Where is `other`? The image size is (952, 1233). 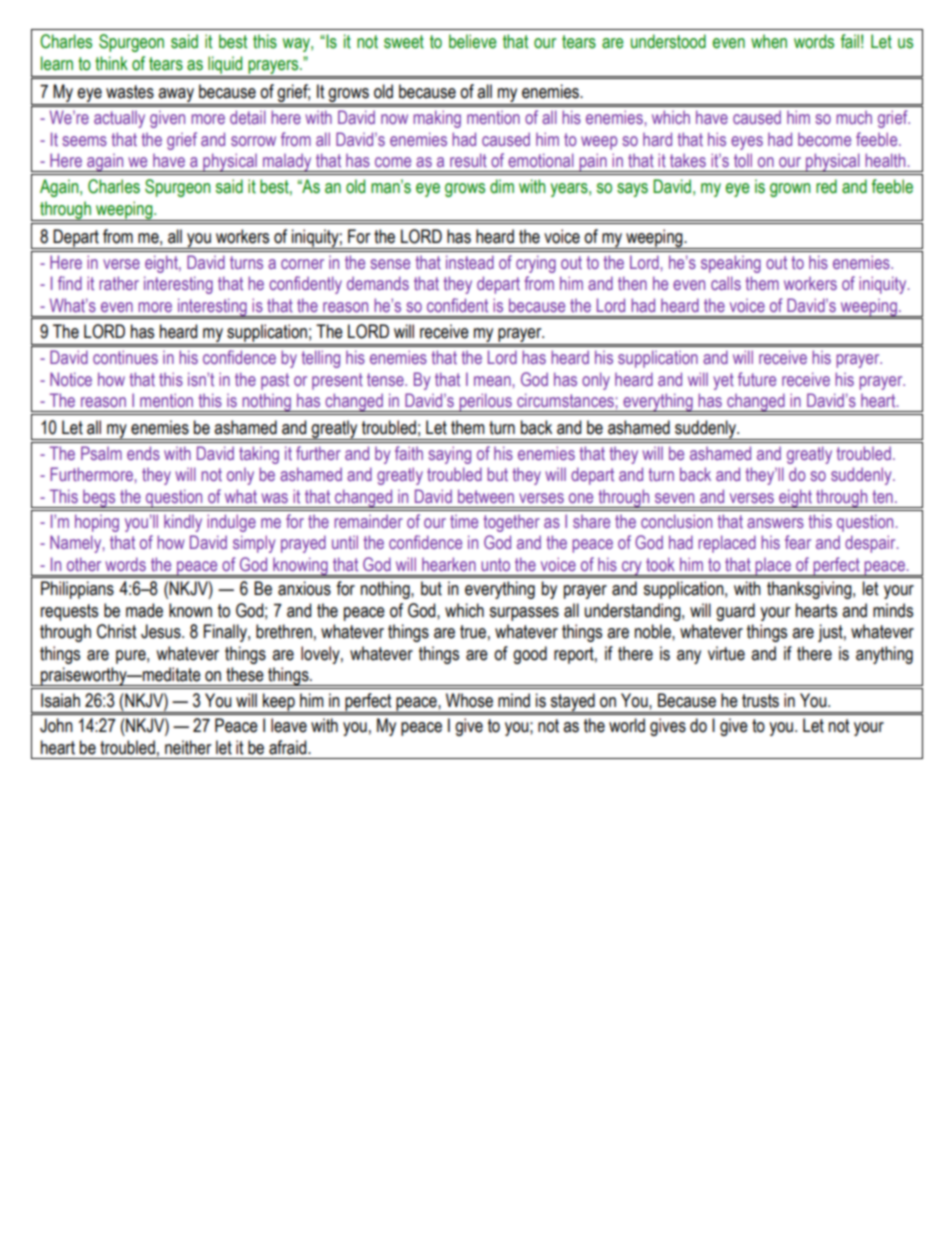
other is located at coordinates (84, 564).
